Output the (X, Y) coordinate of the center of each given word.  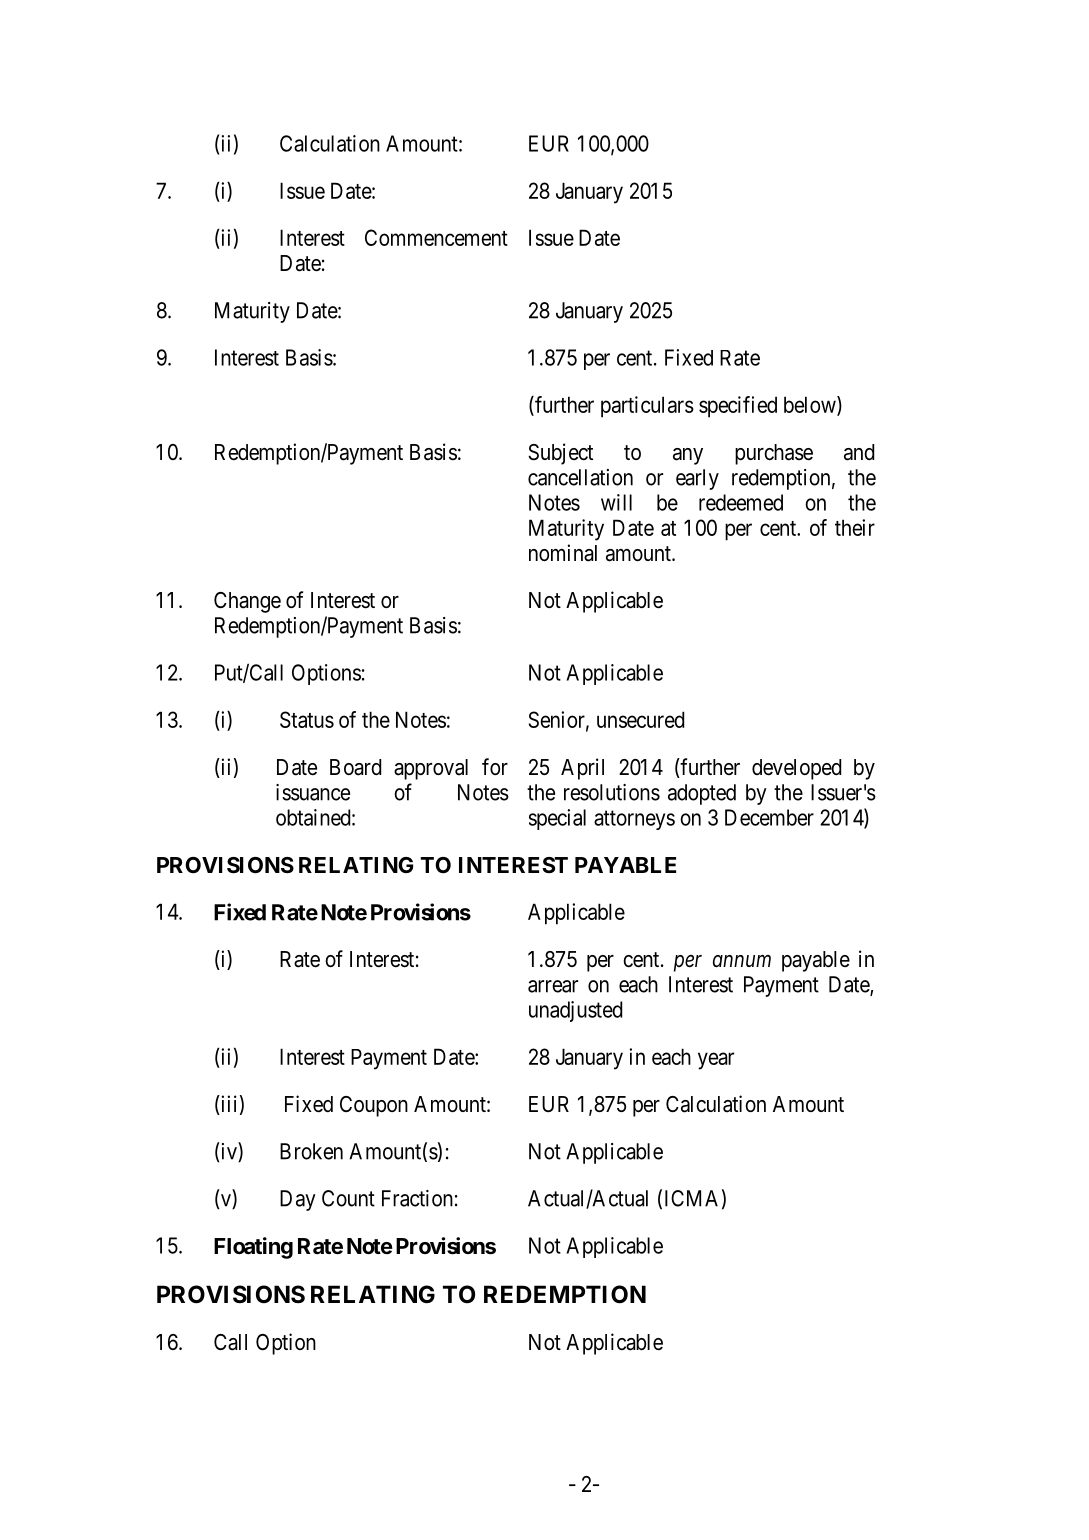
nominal (563, 553)
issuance (313, 792)
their (855, 527)
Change (247, 602)
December (769, 817)
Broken (311, 1151)
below (811, 405)
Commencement (436, 237)
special (557, 819)
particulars (647, 407)
